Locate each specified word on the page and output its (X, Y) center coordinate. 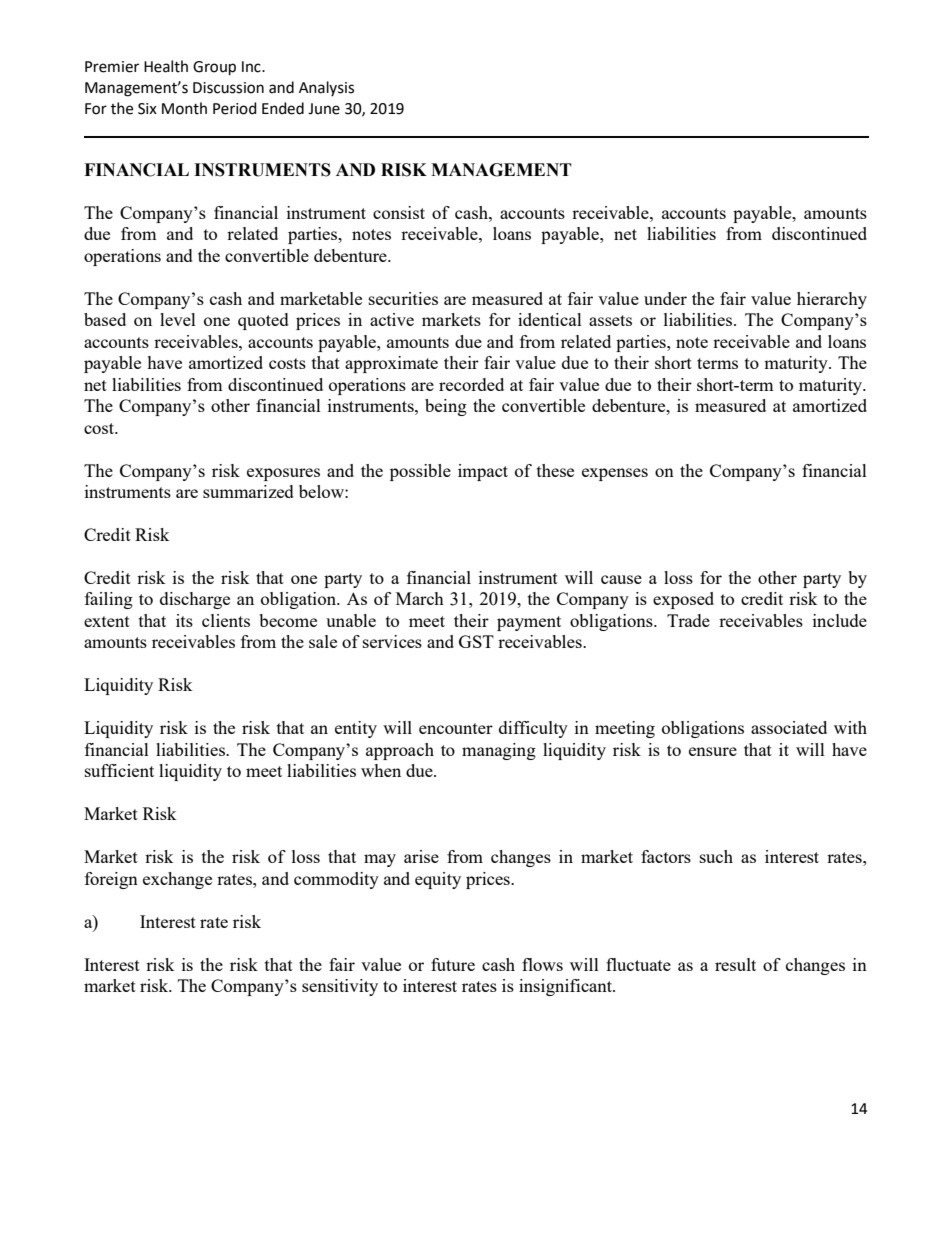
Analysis (326, 88)
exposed (683, 600)
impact (483, 472)
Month (184, 108)
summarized (248, 491)
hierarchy (832, 300)
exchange (177, 880)
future (453, 964)
